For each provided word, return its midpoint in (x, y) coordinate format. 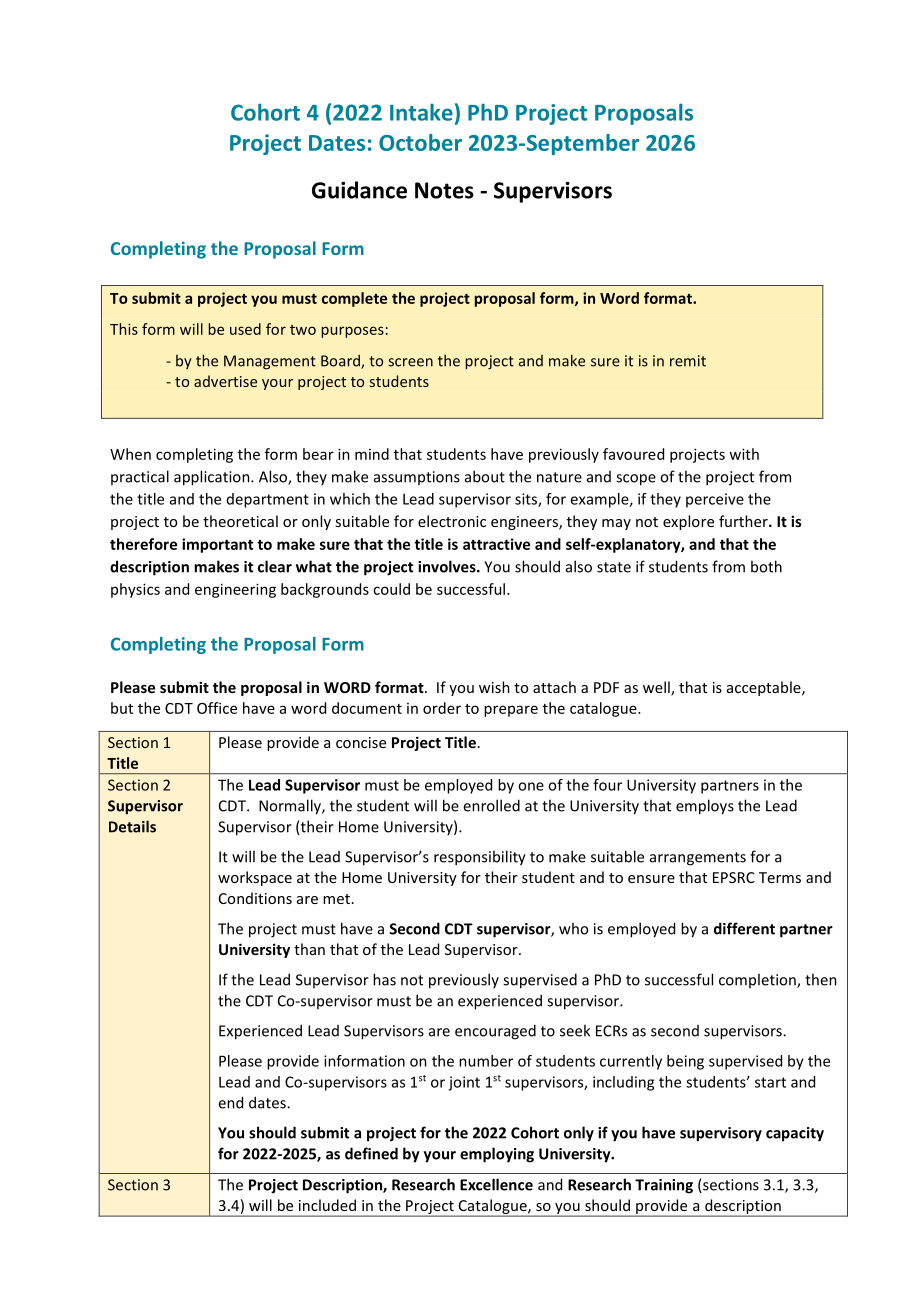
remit (688, 361)
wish (494, 687)
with (744, 454)
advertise (225, 381)
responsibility (480, 858)
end (230, 1102)
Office (217, 708)
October (420, 142)
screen (410, 362)
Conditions (255, 898)
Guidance (359, 190)
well (657, 688)
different (744, 928)
